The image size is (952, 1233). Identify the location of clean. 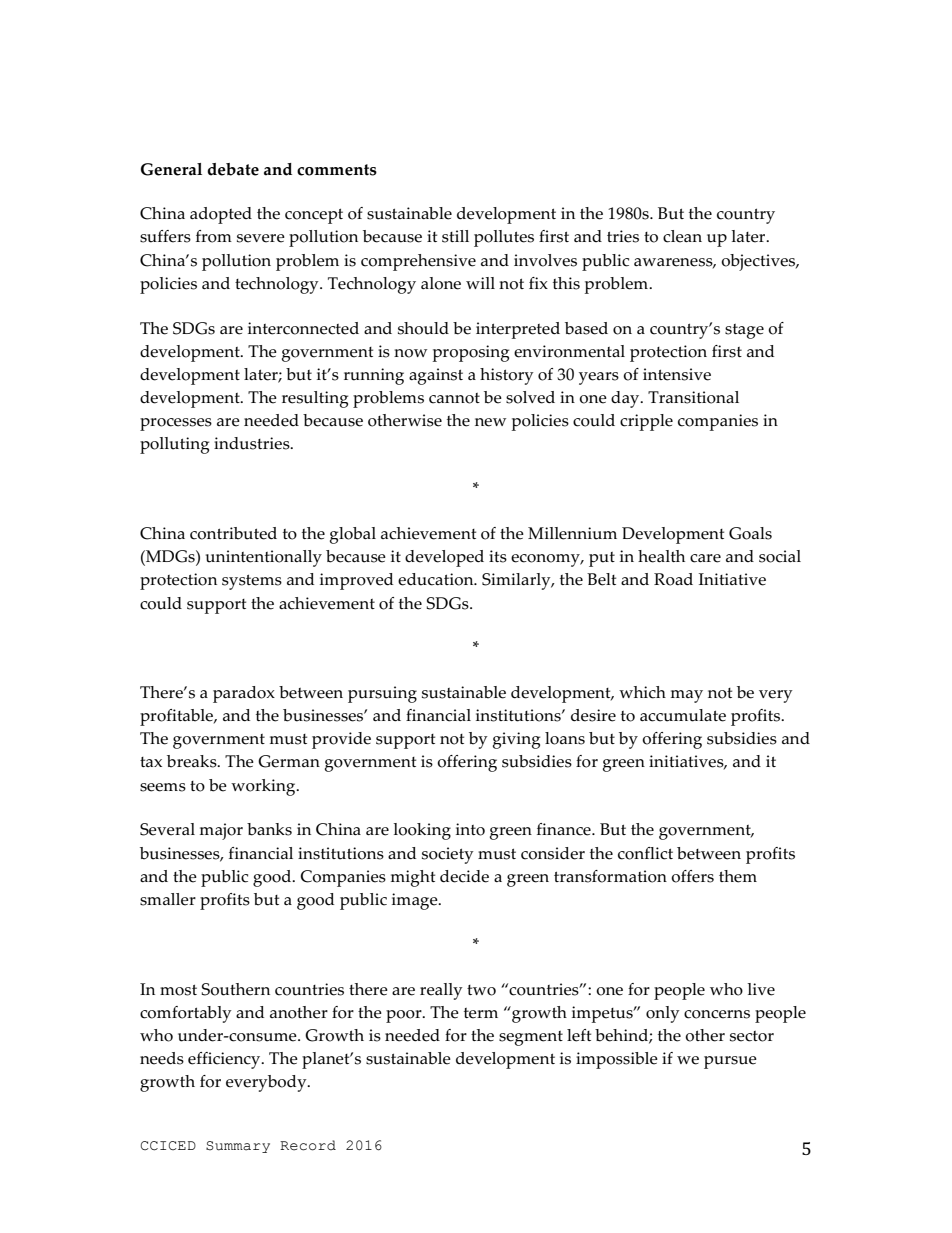
(682, 236).
